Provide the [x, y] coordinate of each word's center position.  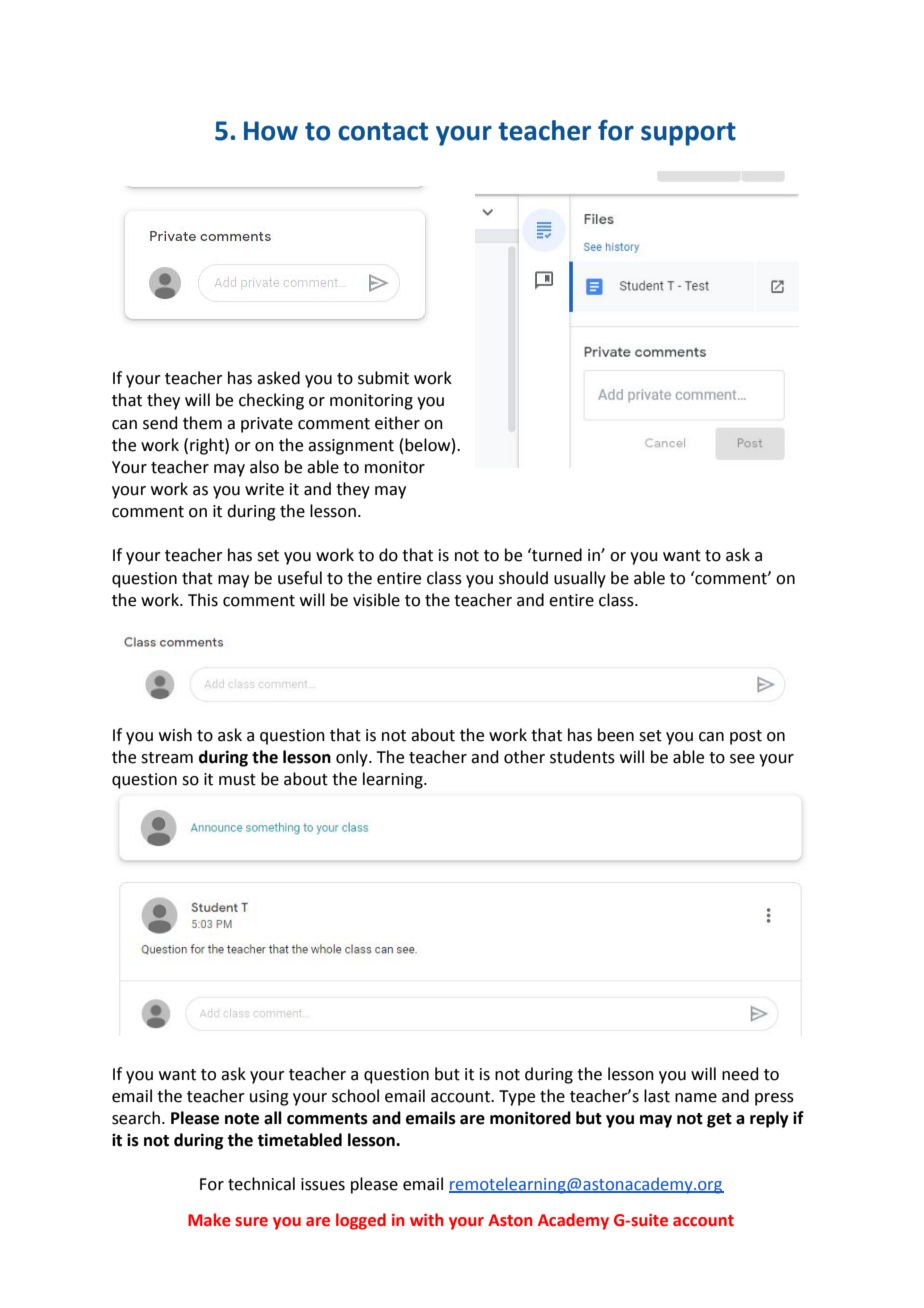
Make [209, 1220]
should [523, 578]
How [271, 131]
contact [383, 131]
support [688, 134]
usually [580, 579]
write [264, 489]
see [742, 759]
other [524, 757]
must [237, 780]
